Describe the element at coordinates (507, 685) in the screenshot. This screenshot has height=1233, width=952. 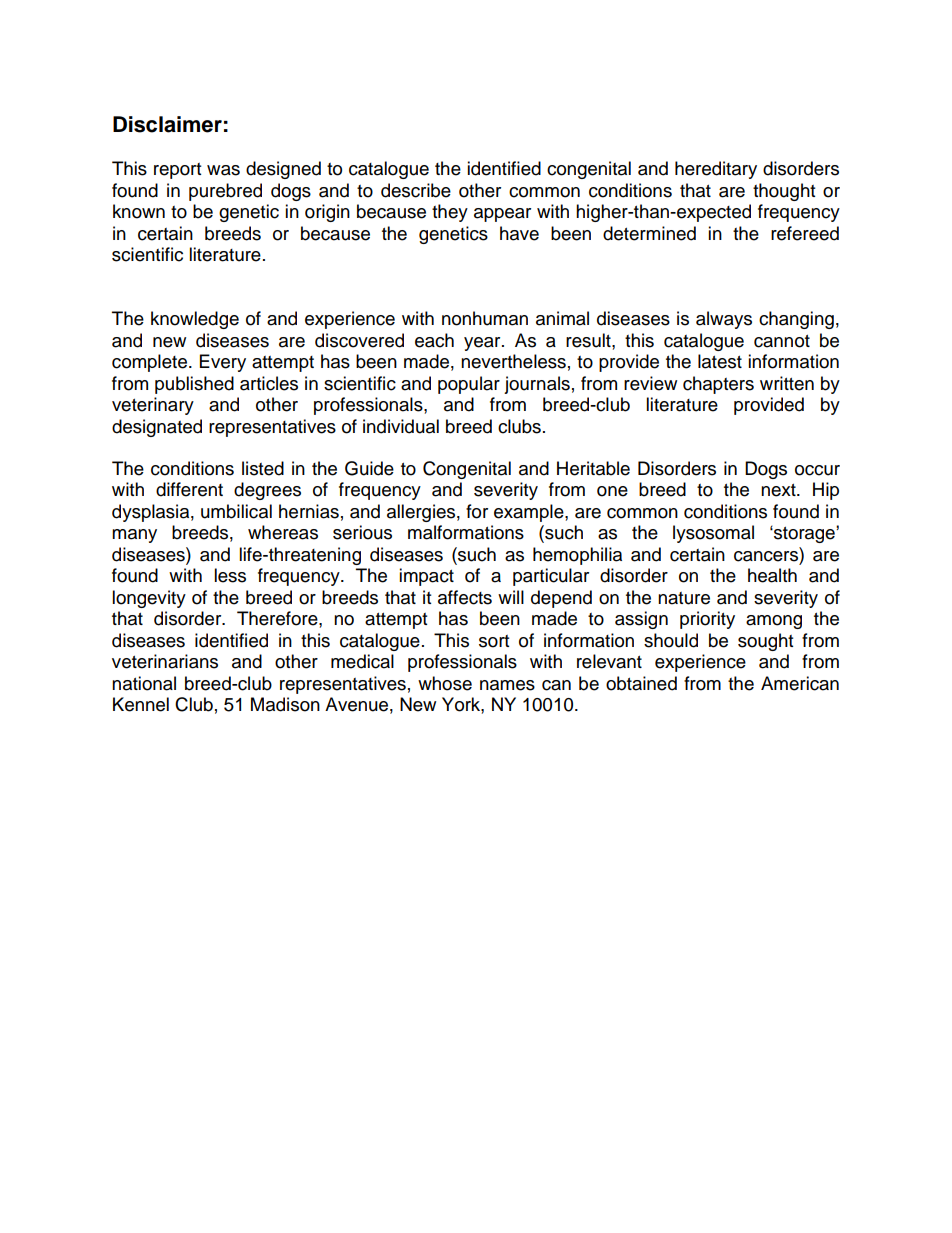
I see `names` at that location.
